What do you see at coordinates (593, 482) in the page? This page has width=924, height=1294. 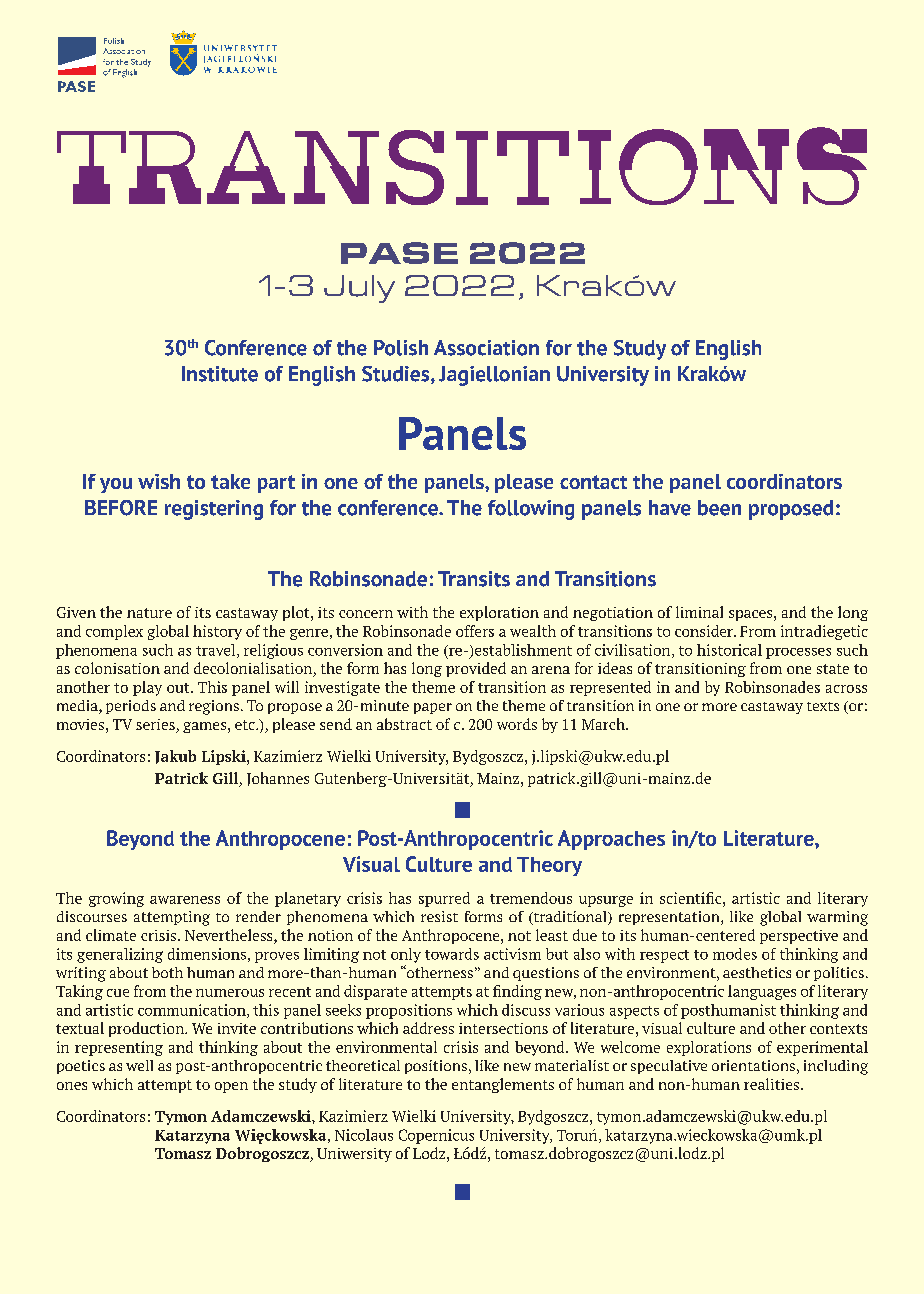 I see `contact` at bounding box center [593, 482].
